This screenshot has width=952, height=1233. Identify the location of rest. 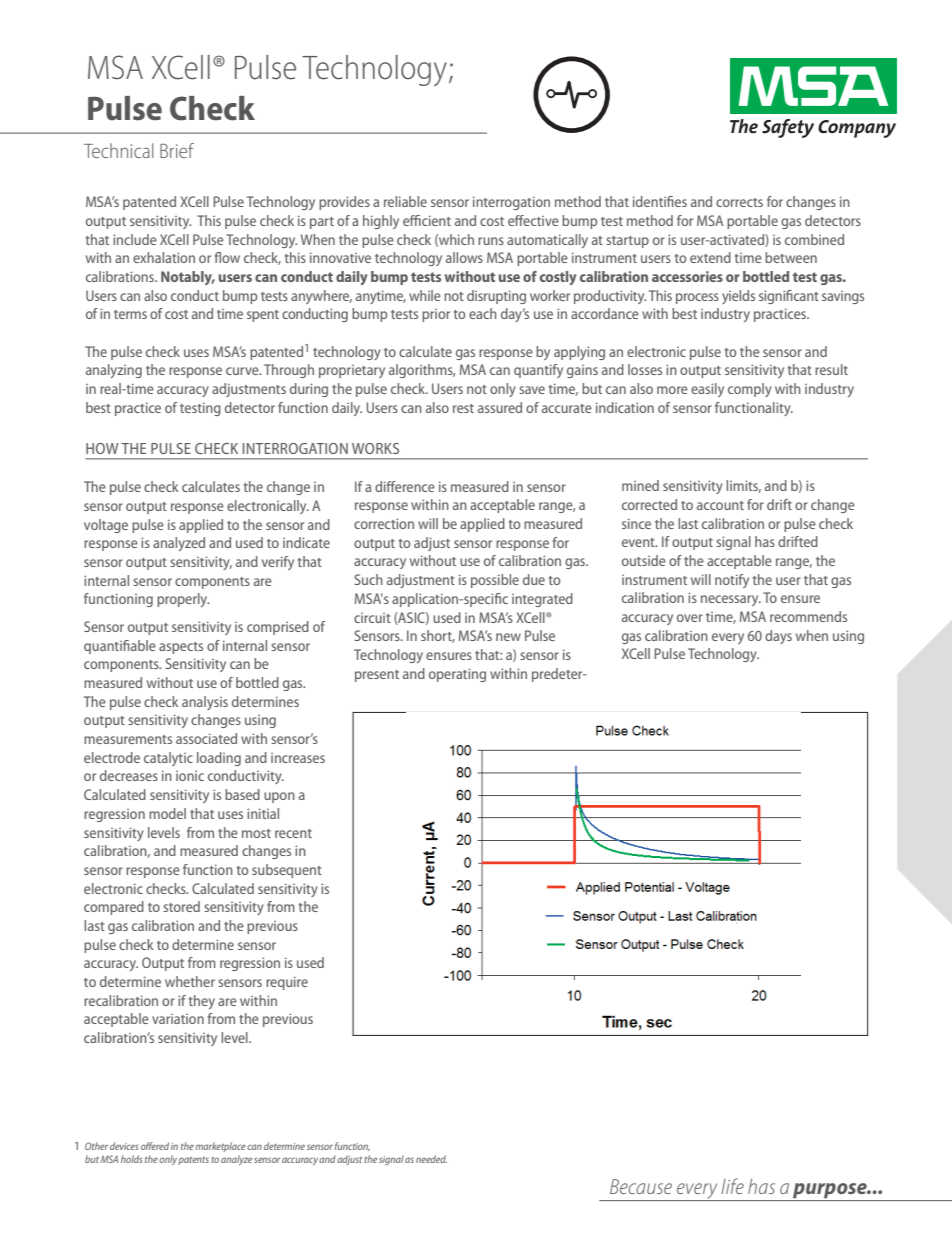
(463, 408).
